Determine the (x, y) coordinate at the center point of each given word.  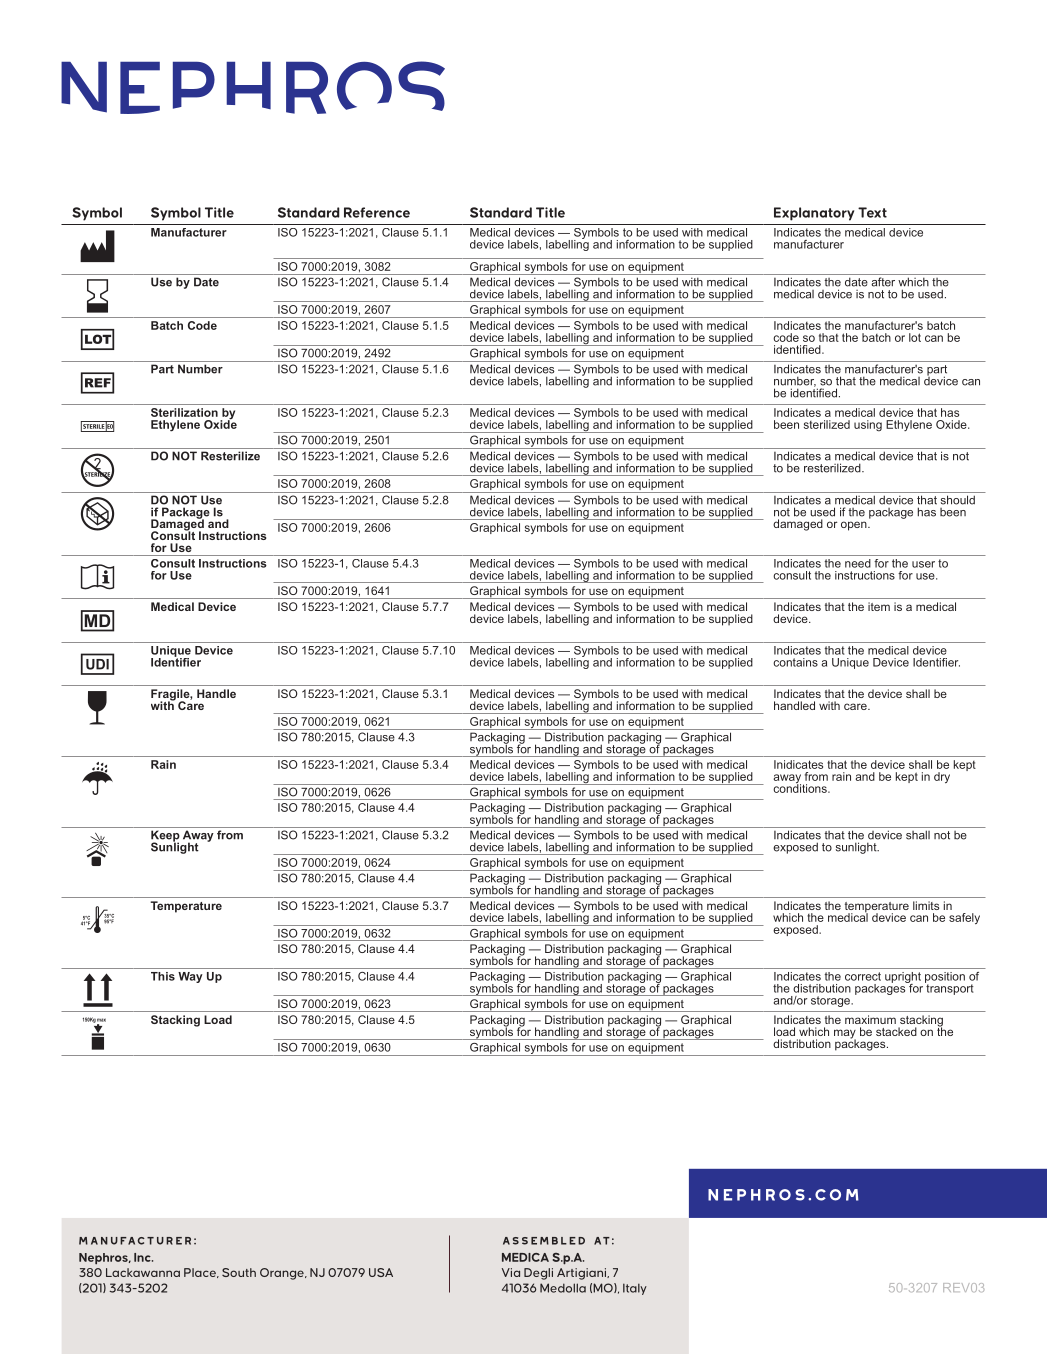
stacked (896, 1031)
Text (872, 212)
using (868, 426)
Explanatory (814, 214)
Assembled (544, 1241)
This (163, 976)
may (845, 1035)
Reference (377, 212)
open (855, 526)
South (239, 1272)
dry (942, 777)
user (923, 564)
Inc (143, 1257)
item (879, 606)
